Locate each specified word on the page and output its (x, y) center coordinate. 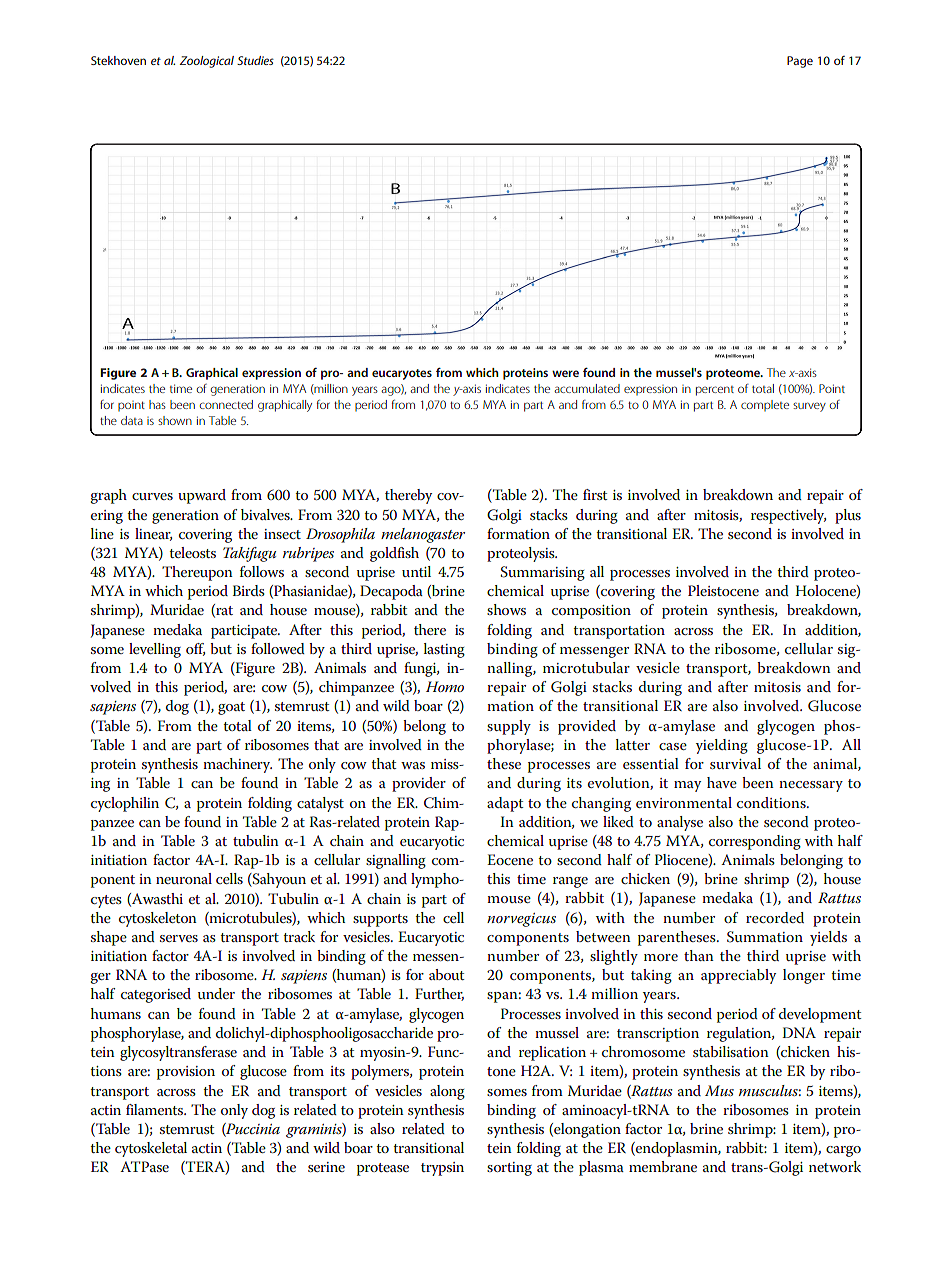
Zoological (206, 62)
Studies (255, 60)
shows (506, 609)
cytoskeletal (151, 1149)
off (195, 649)
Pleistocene (723, 590)
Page (800, 62)
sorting (509, 1169)
